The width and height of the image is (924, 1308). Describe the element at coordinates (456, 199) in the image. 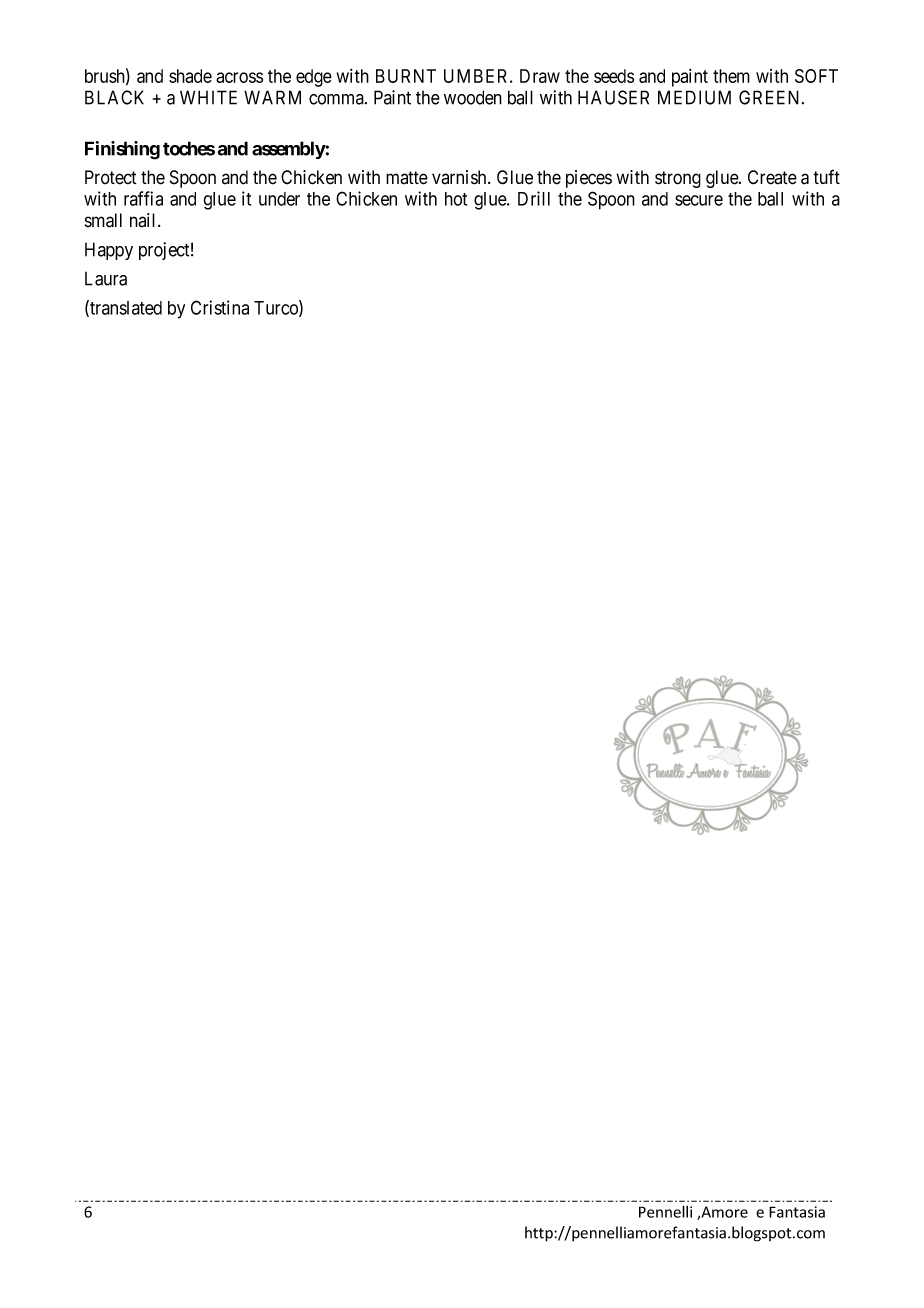

I see `hot` at that location.
